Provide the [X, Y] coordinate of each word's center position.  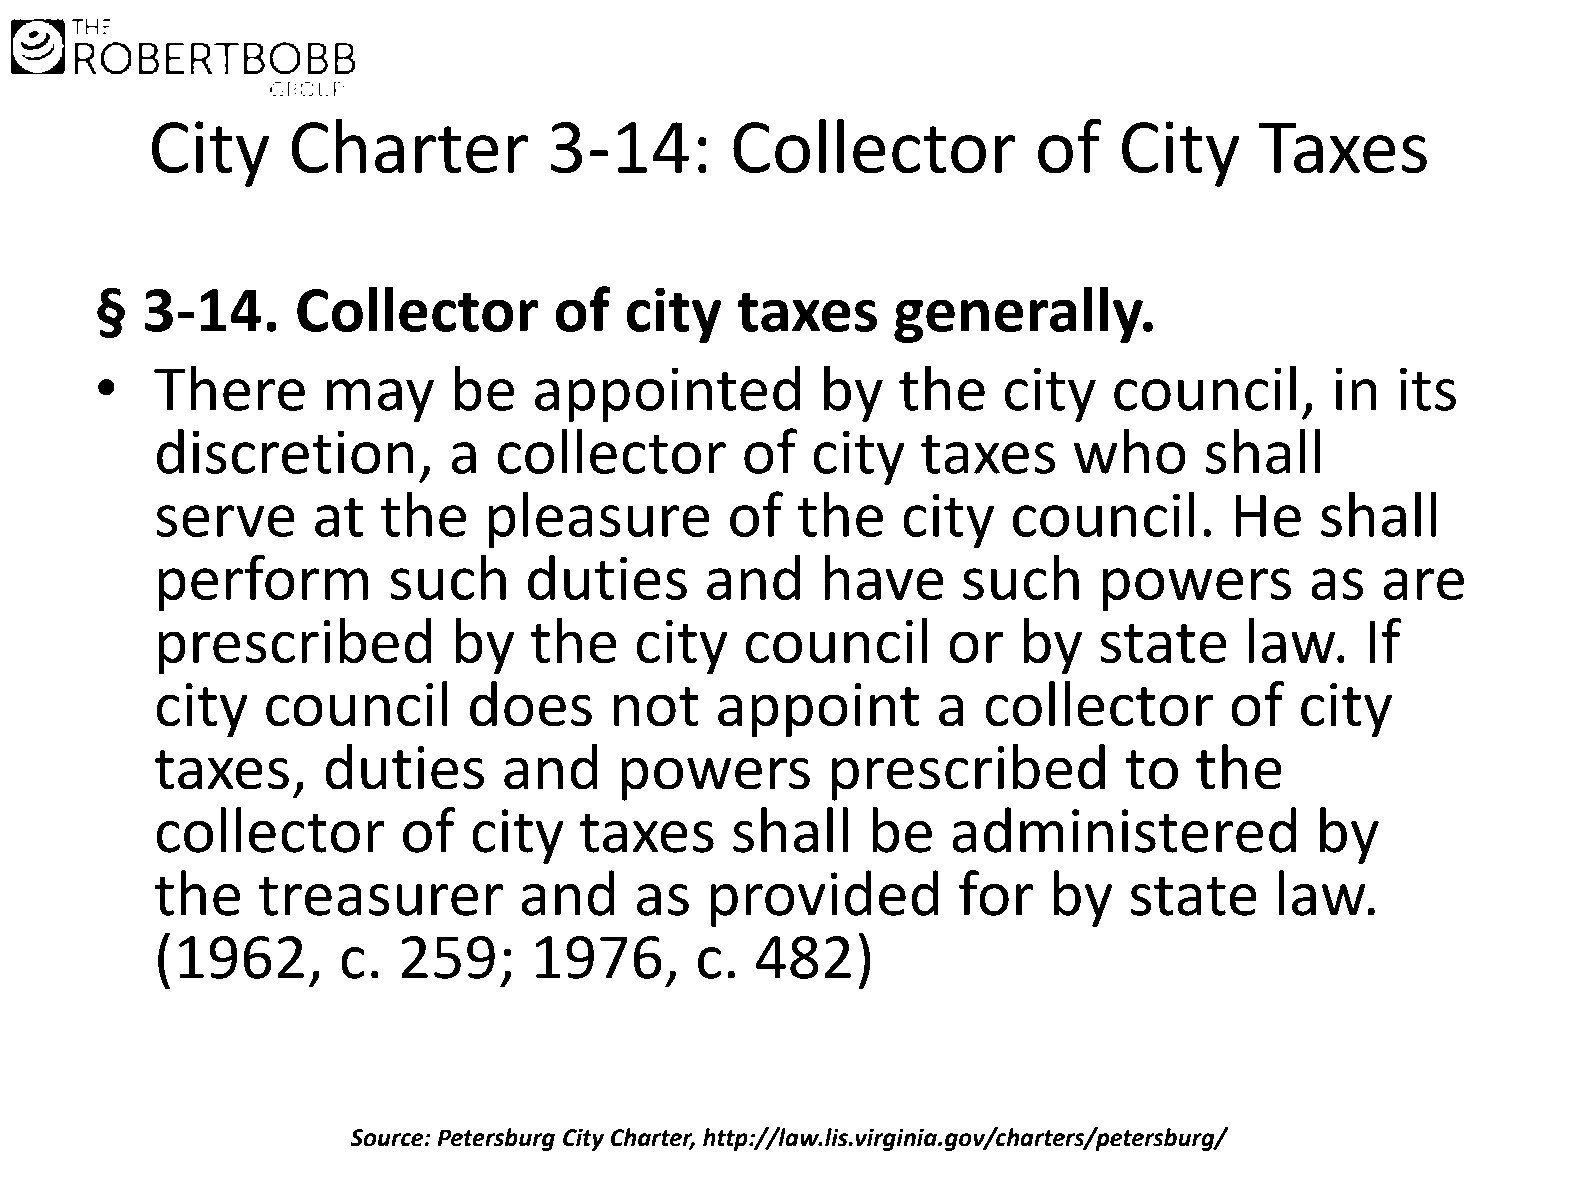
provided [825, 898]
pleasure [599, 519]
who [1129, 451]
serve [225, 521]
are [1423, 584]
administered [1124, 830]
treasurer [381, 896]
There [229, 388]
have [884, 577]
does [531, 704]
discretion [285, 451]
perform [263, 583]
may [380, 400]
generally [1019, 314]
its [1428, 389]
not [656, 707]
